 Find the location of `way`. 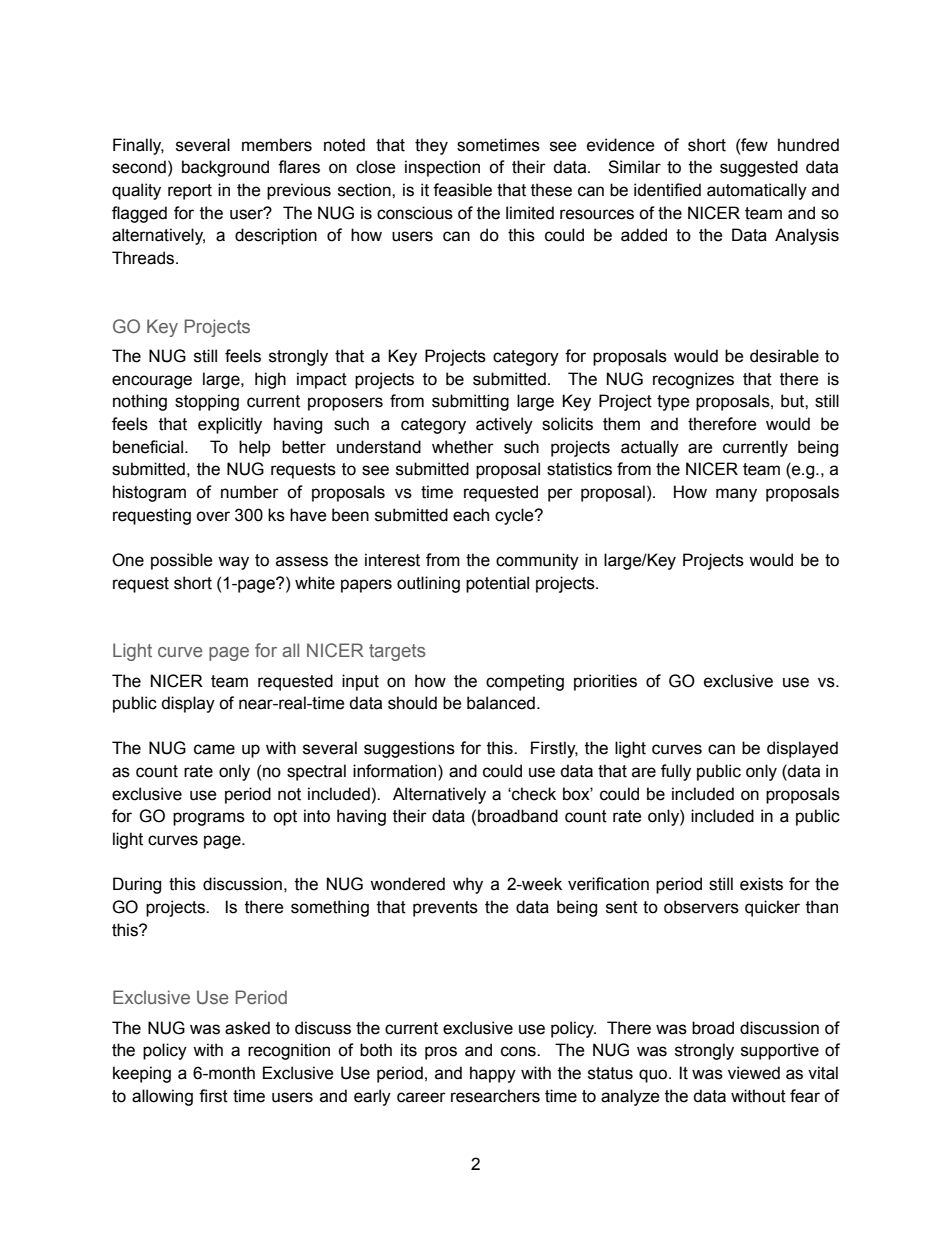

way is located at coordinates (233, 563).
